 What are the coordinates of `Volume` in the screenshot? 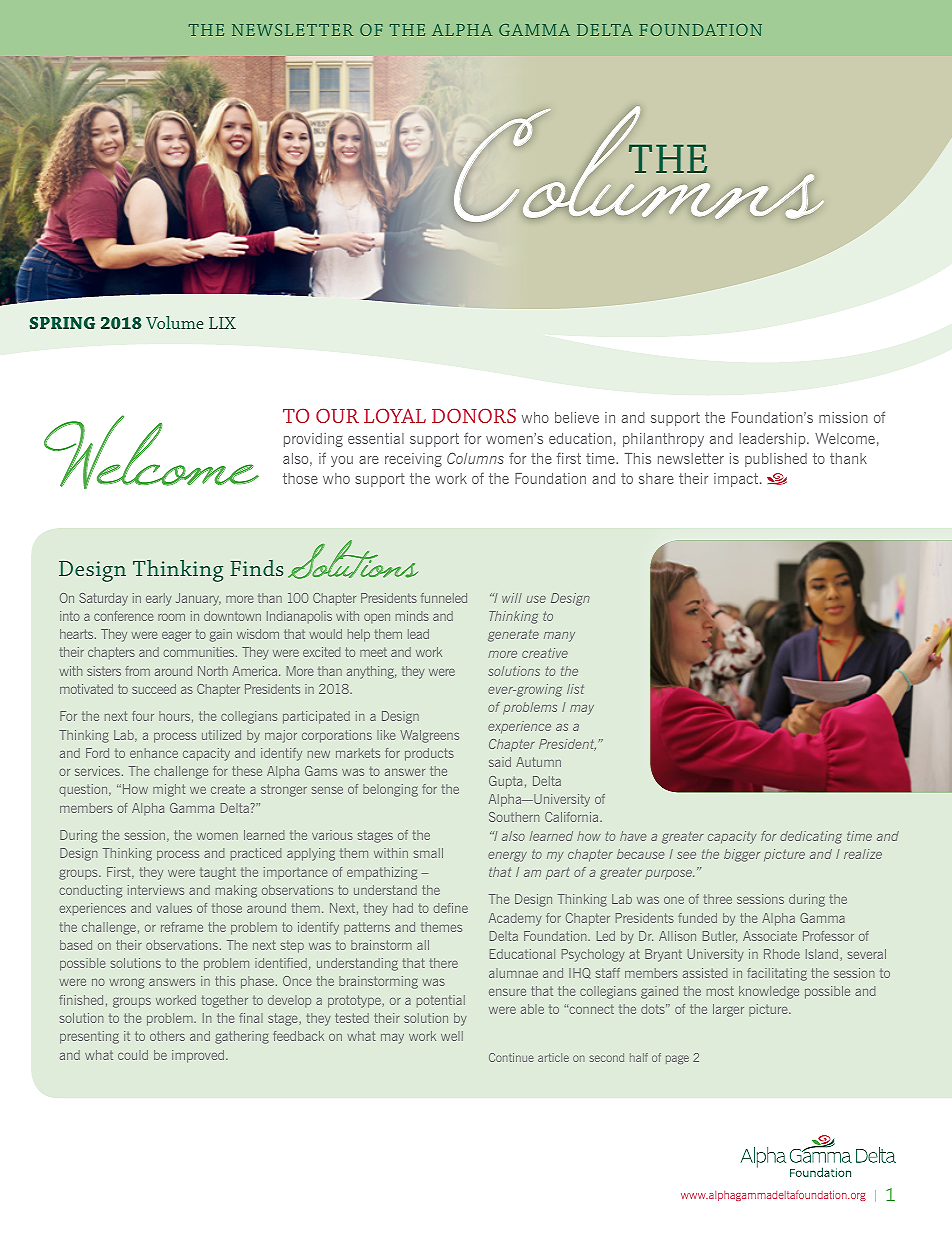 It's located at (175, 322).
